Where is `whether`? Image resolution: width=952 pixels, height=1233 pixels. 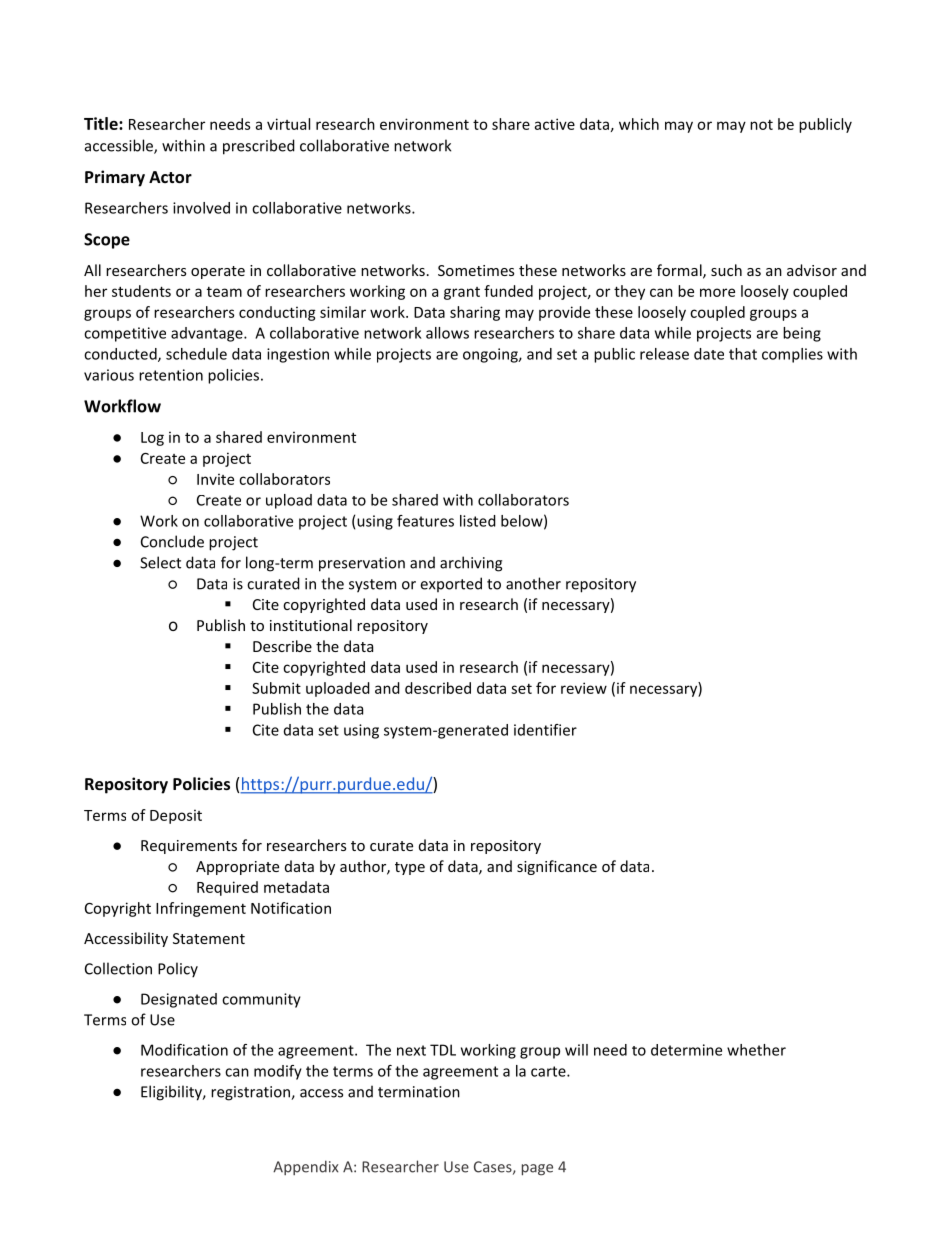
whether is located at coordinates (756, 1050).
